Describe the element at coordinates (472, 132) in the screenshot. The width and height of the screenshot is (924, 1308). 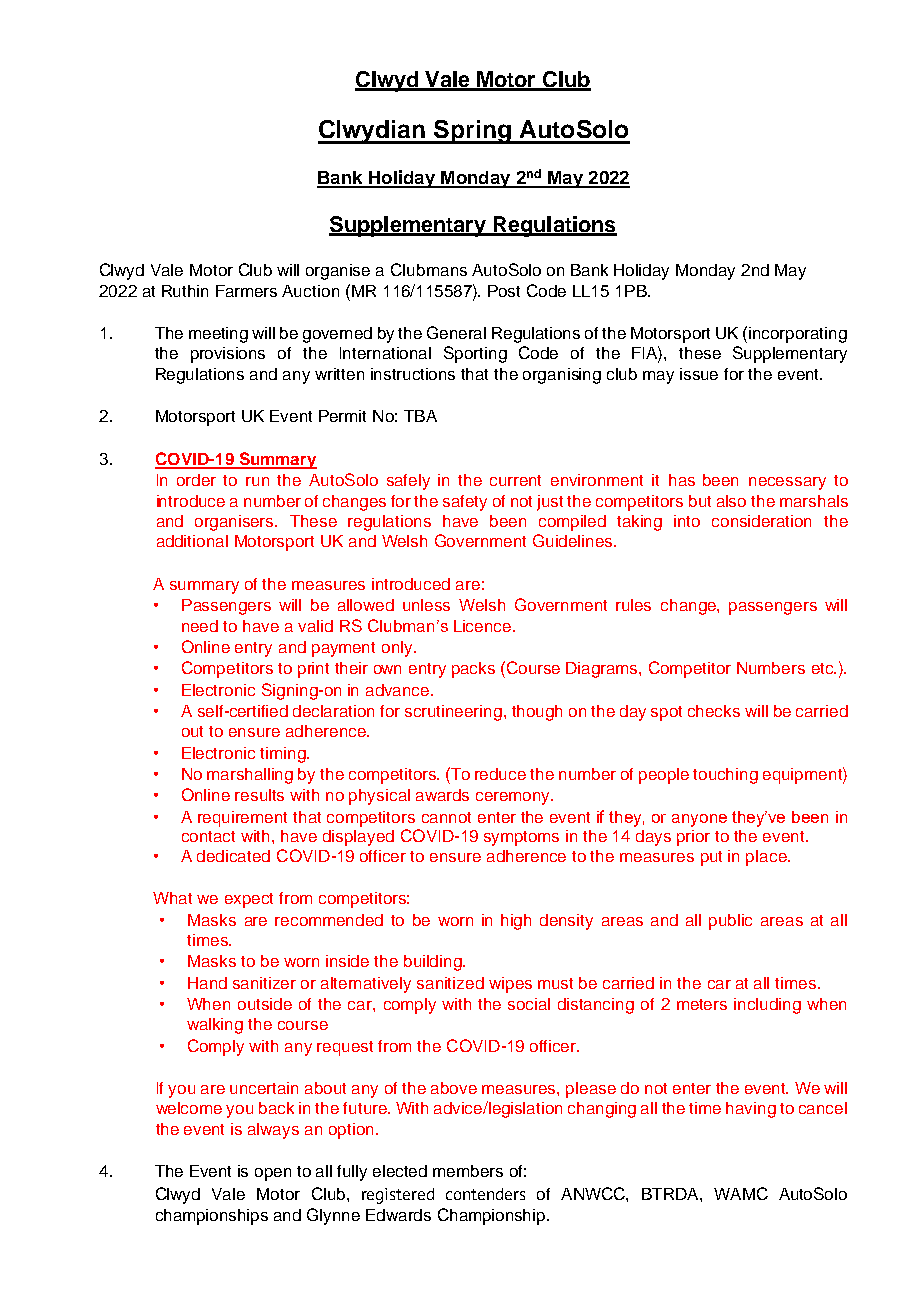
I see `Spring` at that location.
